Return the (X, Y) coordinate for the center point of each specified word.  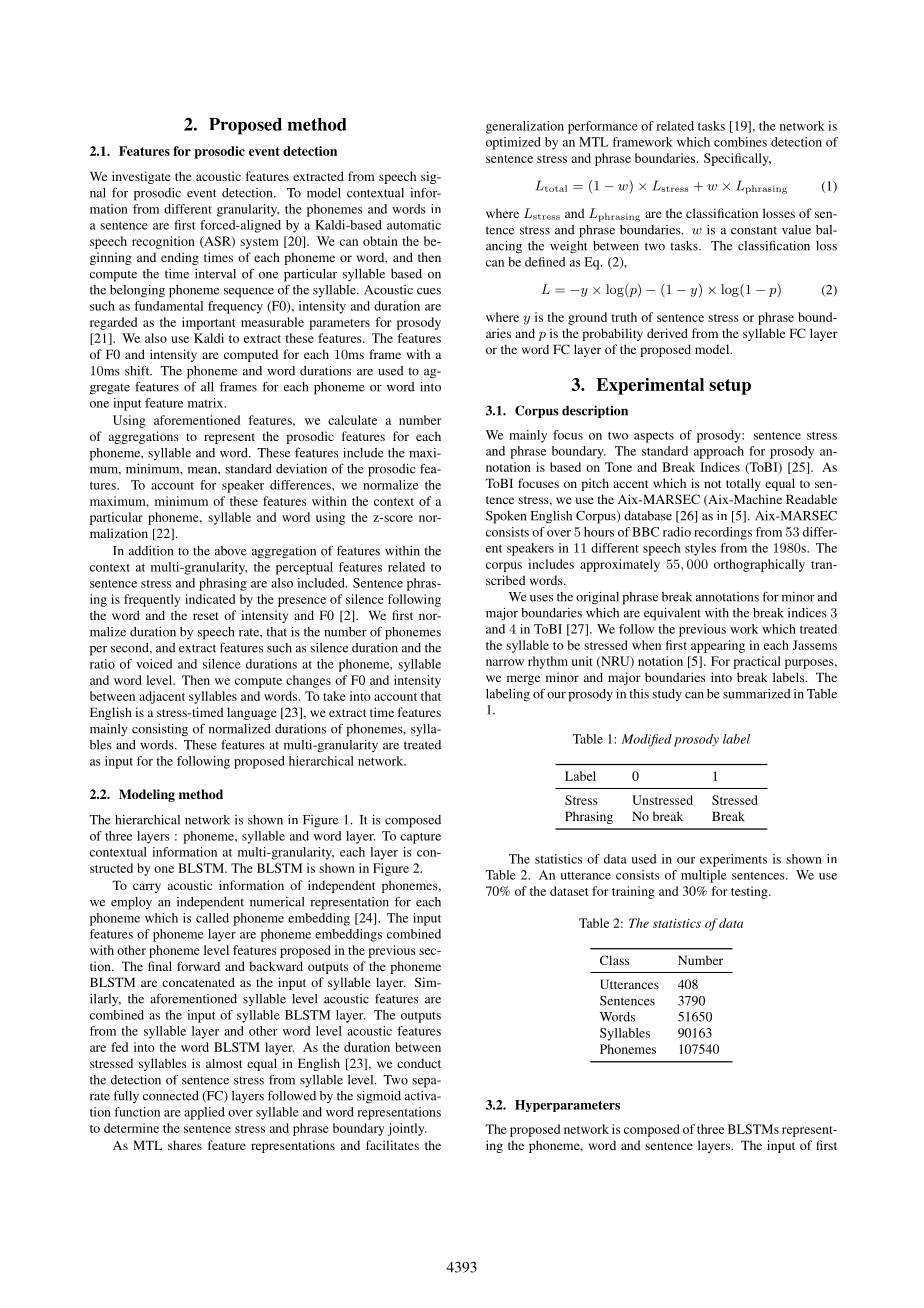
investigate (141, 177)
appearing (718, 646)
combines (740, 142)
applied (204, 1113)
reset (206, 616)
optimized (513, 143)
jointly (407, 1129)
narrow (505, 662)
